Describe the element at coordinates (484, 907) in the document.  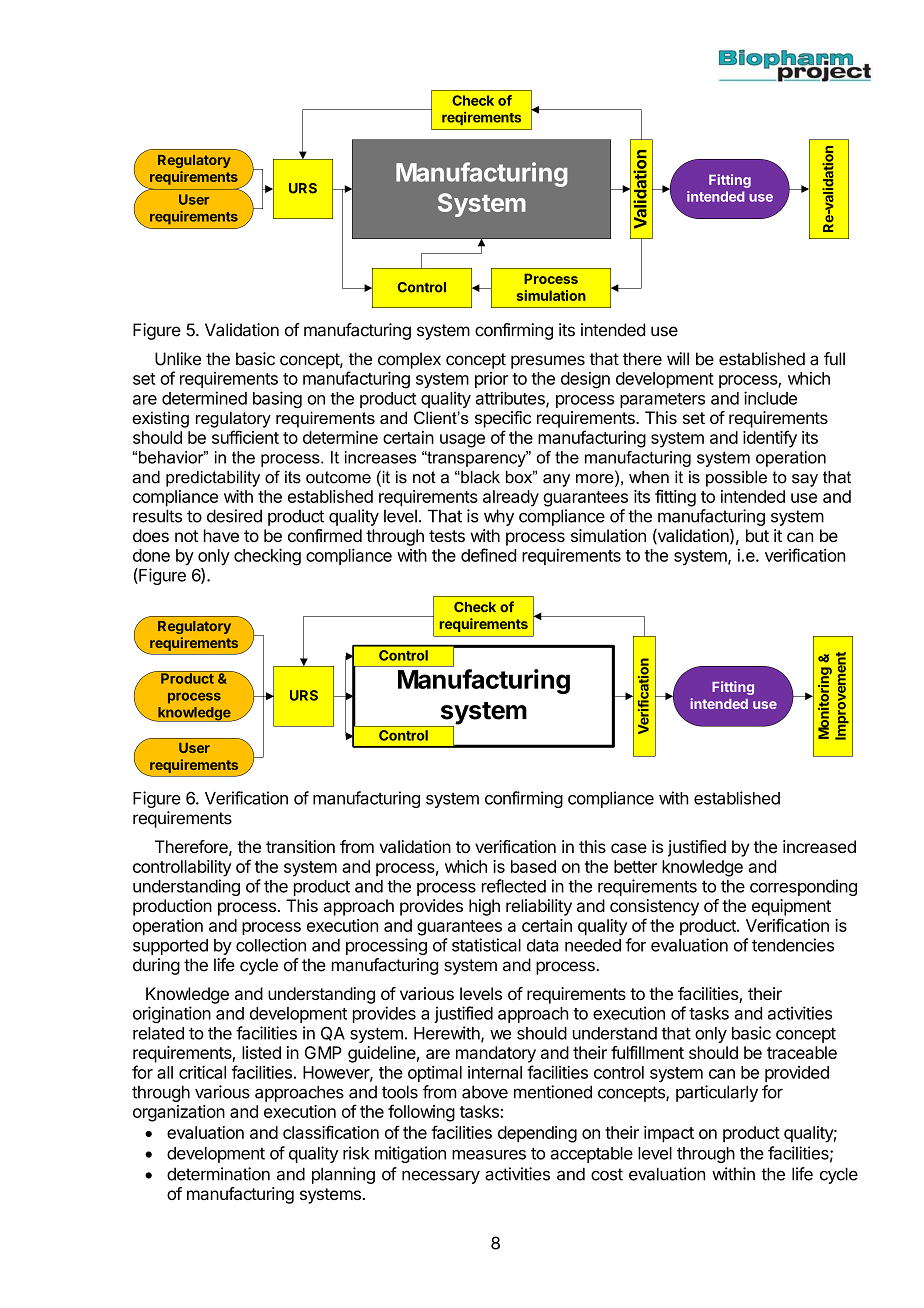
I see `high` at that location.
